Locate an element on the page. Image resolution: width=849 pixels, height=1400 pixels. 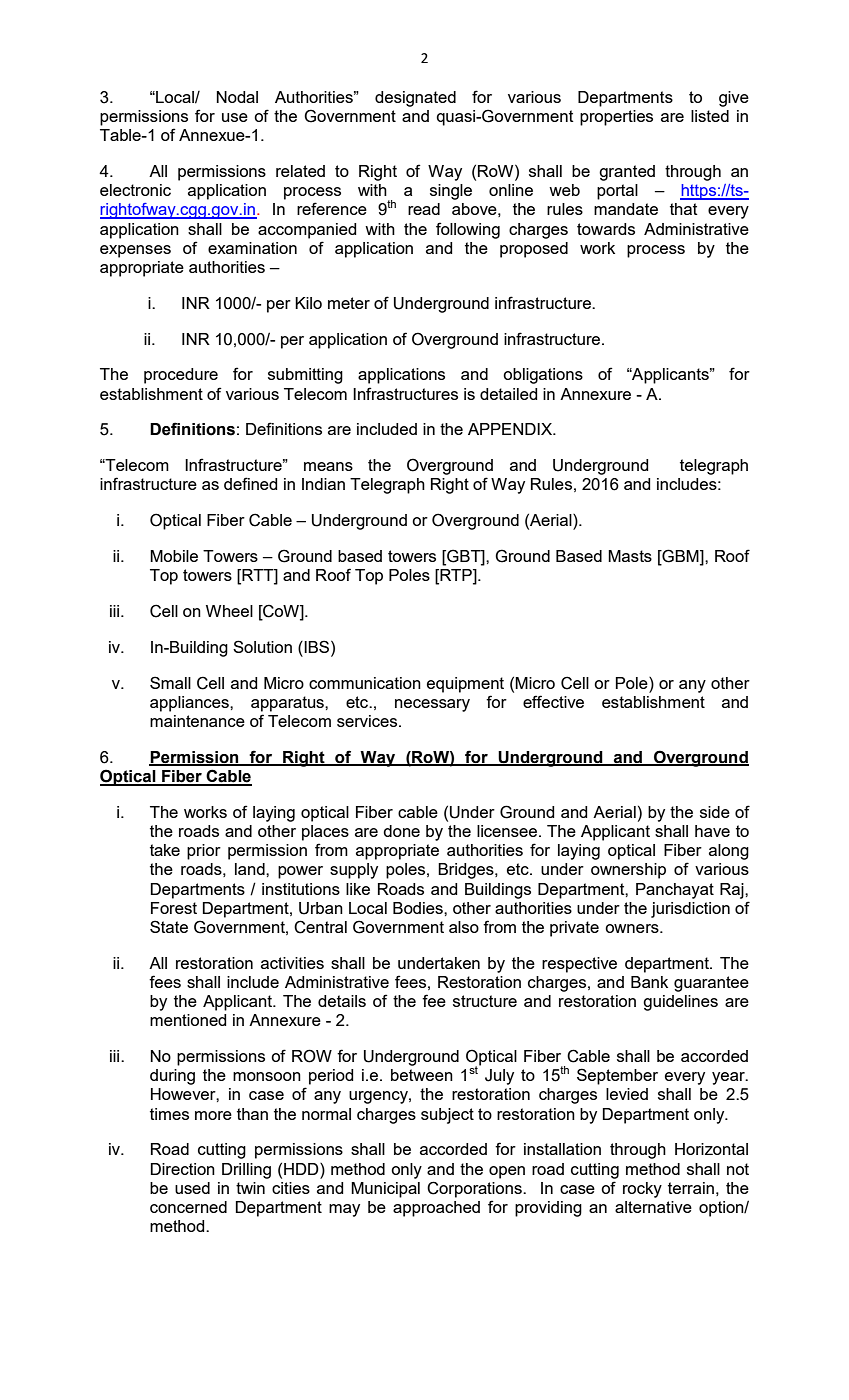
used is located at coordinates (192, 1188).
